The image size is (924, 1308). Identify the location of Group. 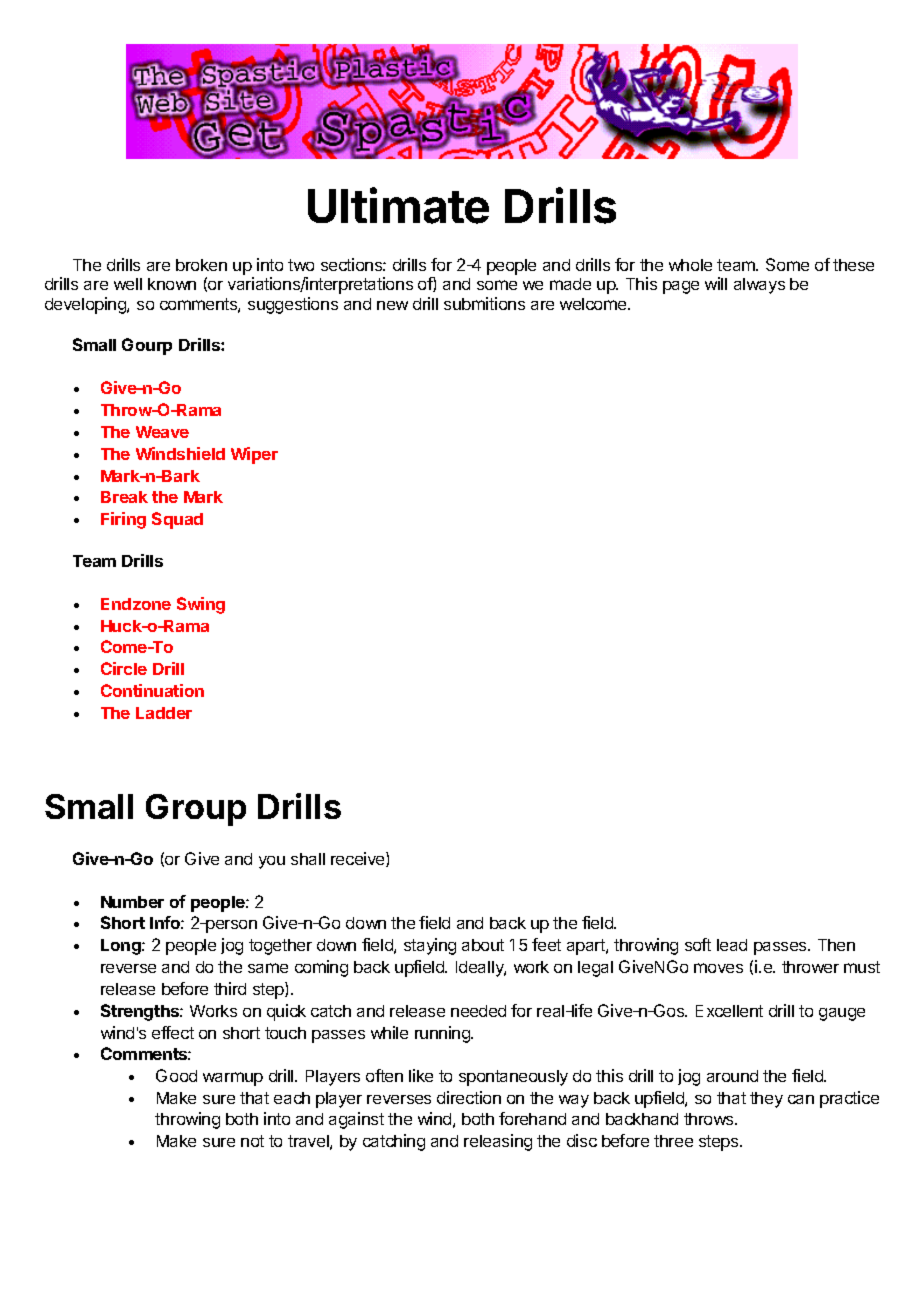
(196, 810).
